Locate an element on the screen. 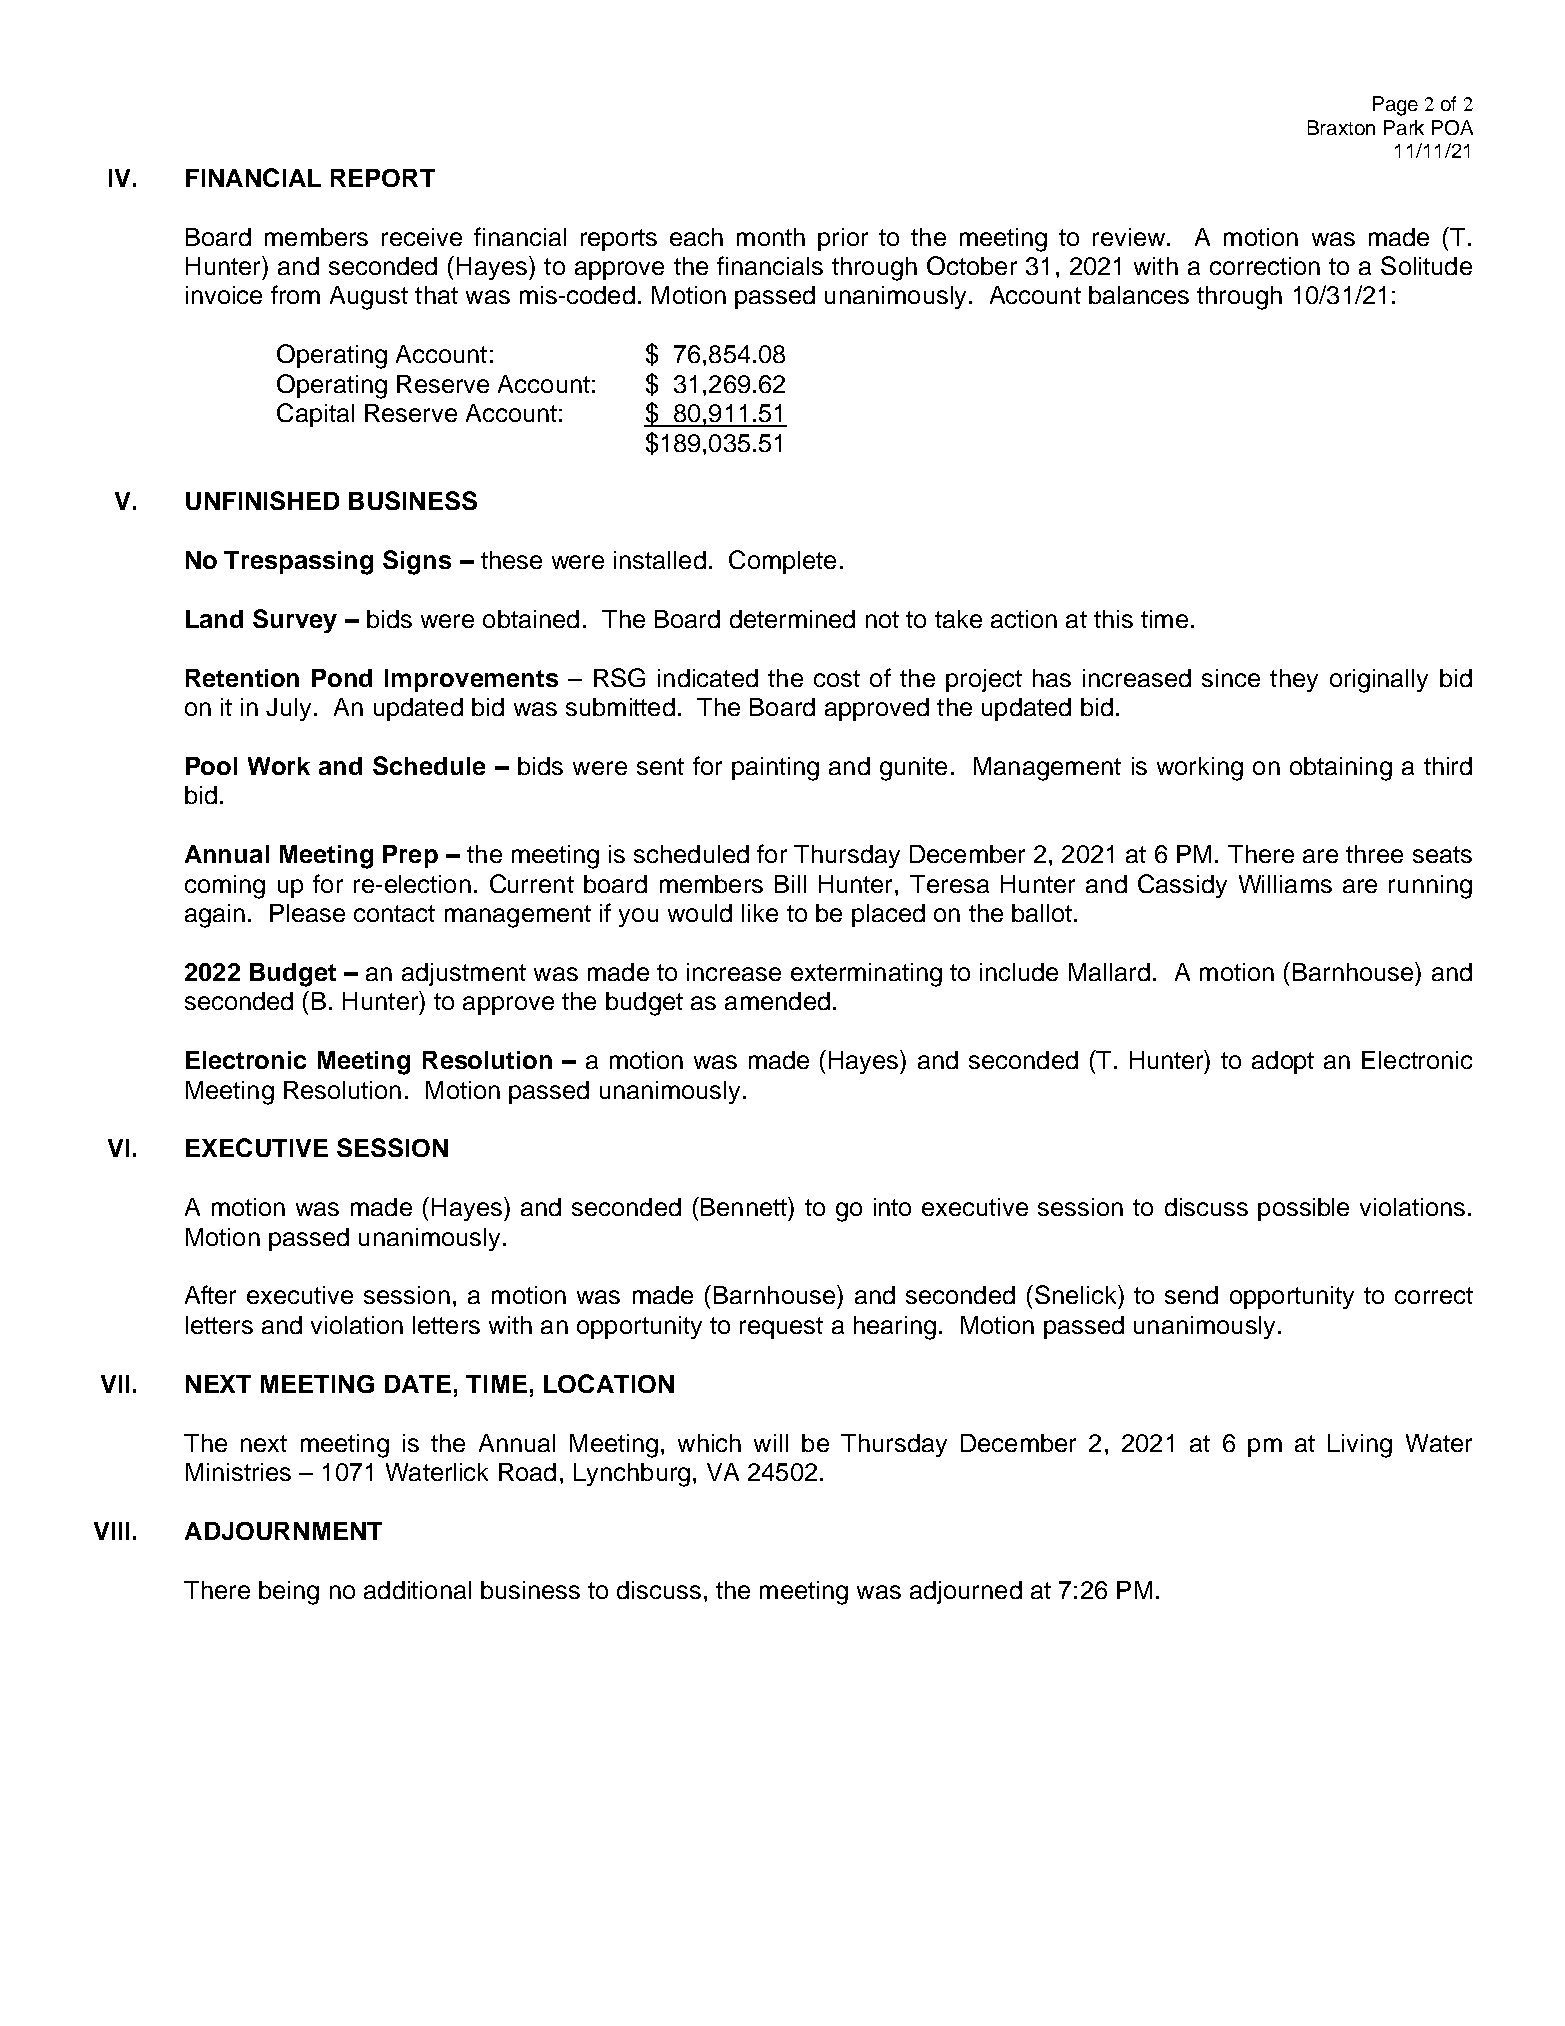 The image size is (1565, 2026). ADJOURNMENT is located at coordinates (283, 1531).
